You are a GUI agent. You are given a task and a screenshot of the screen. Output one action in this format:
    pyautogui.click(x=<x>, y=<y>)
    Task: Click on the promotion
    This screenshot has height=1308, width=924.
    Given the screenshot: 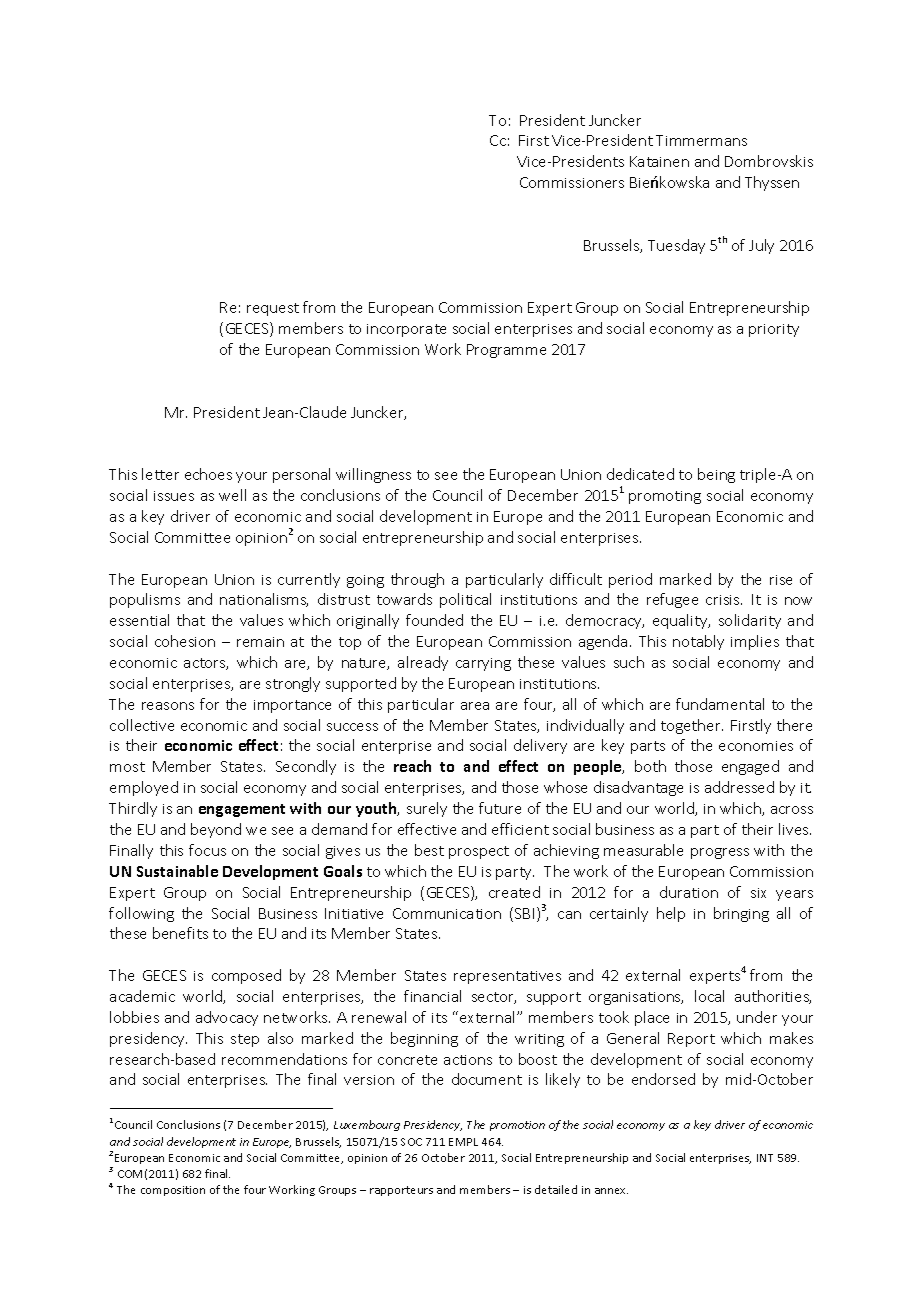 What is the action you would take?
    pyautogui.click(x=517, y=1126)
